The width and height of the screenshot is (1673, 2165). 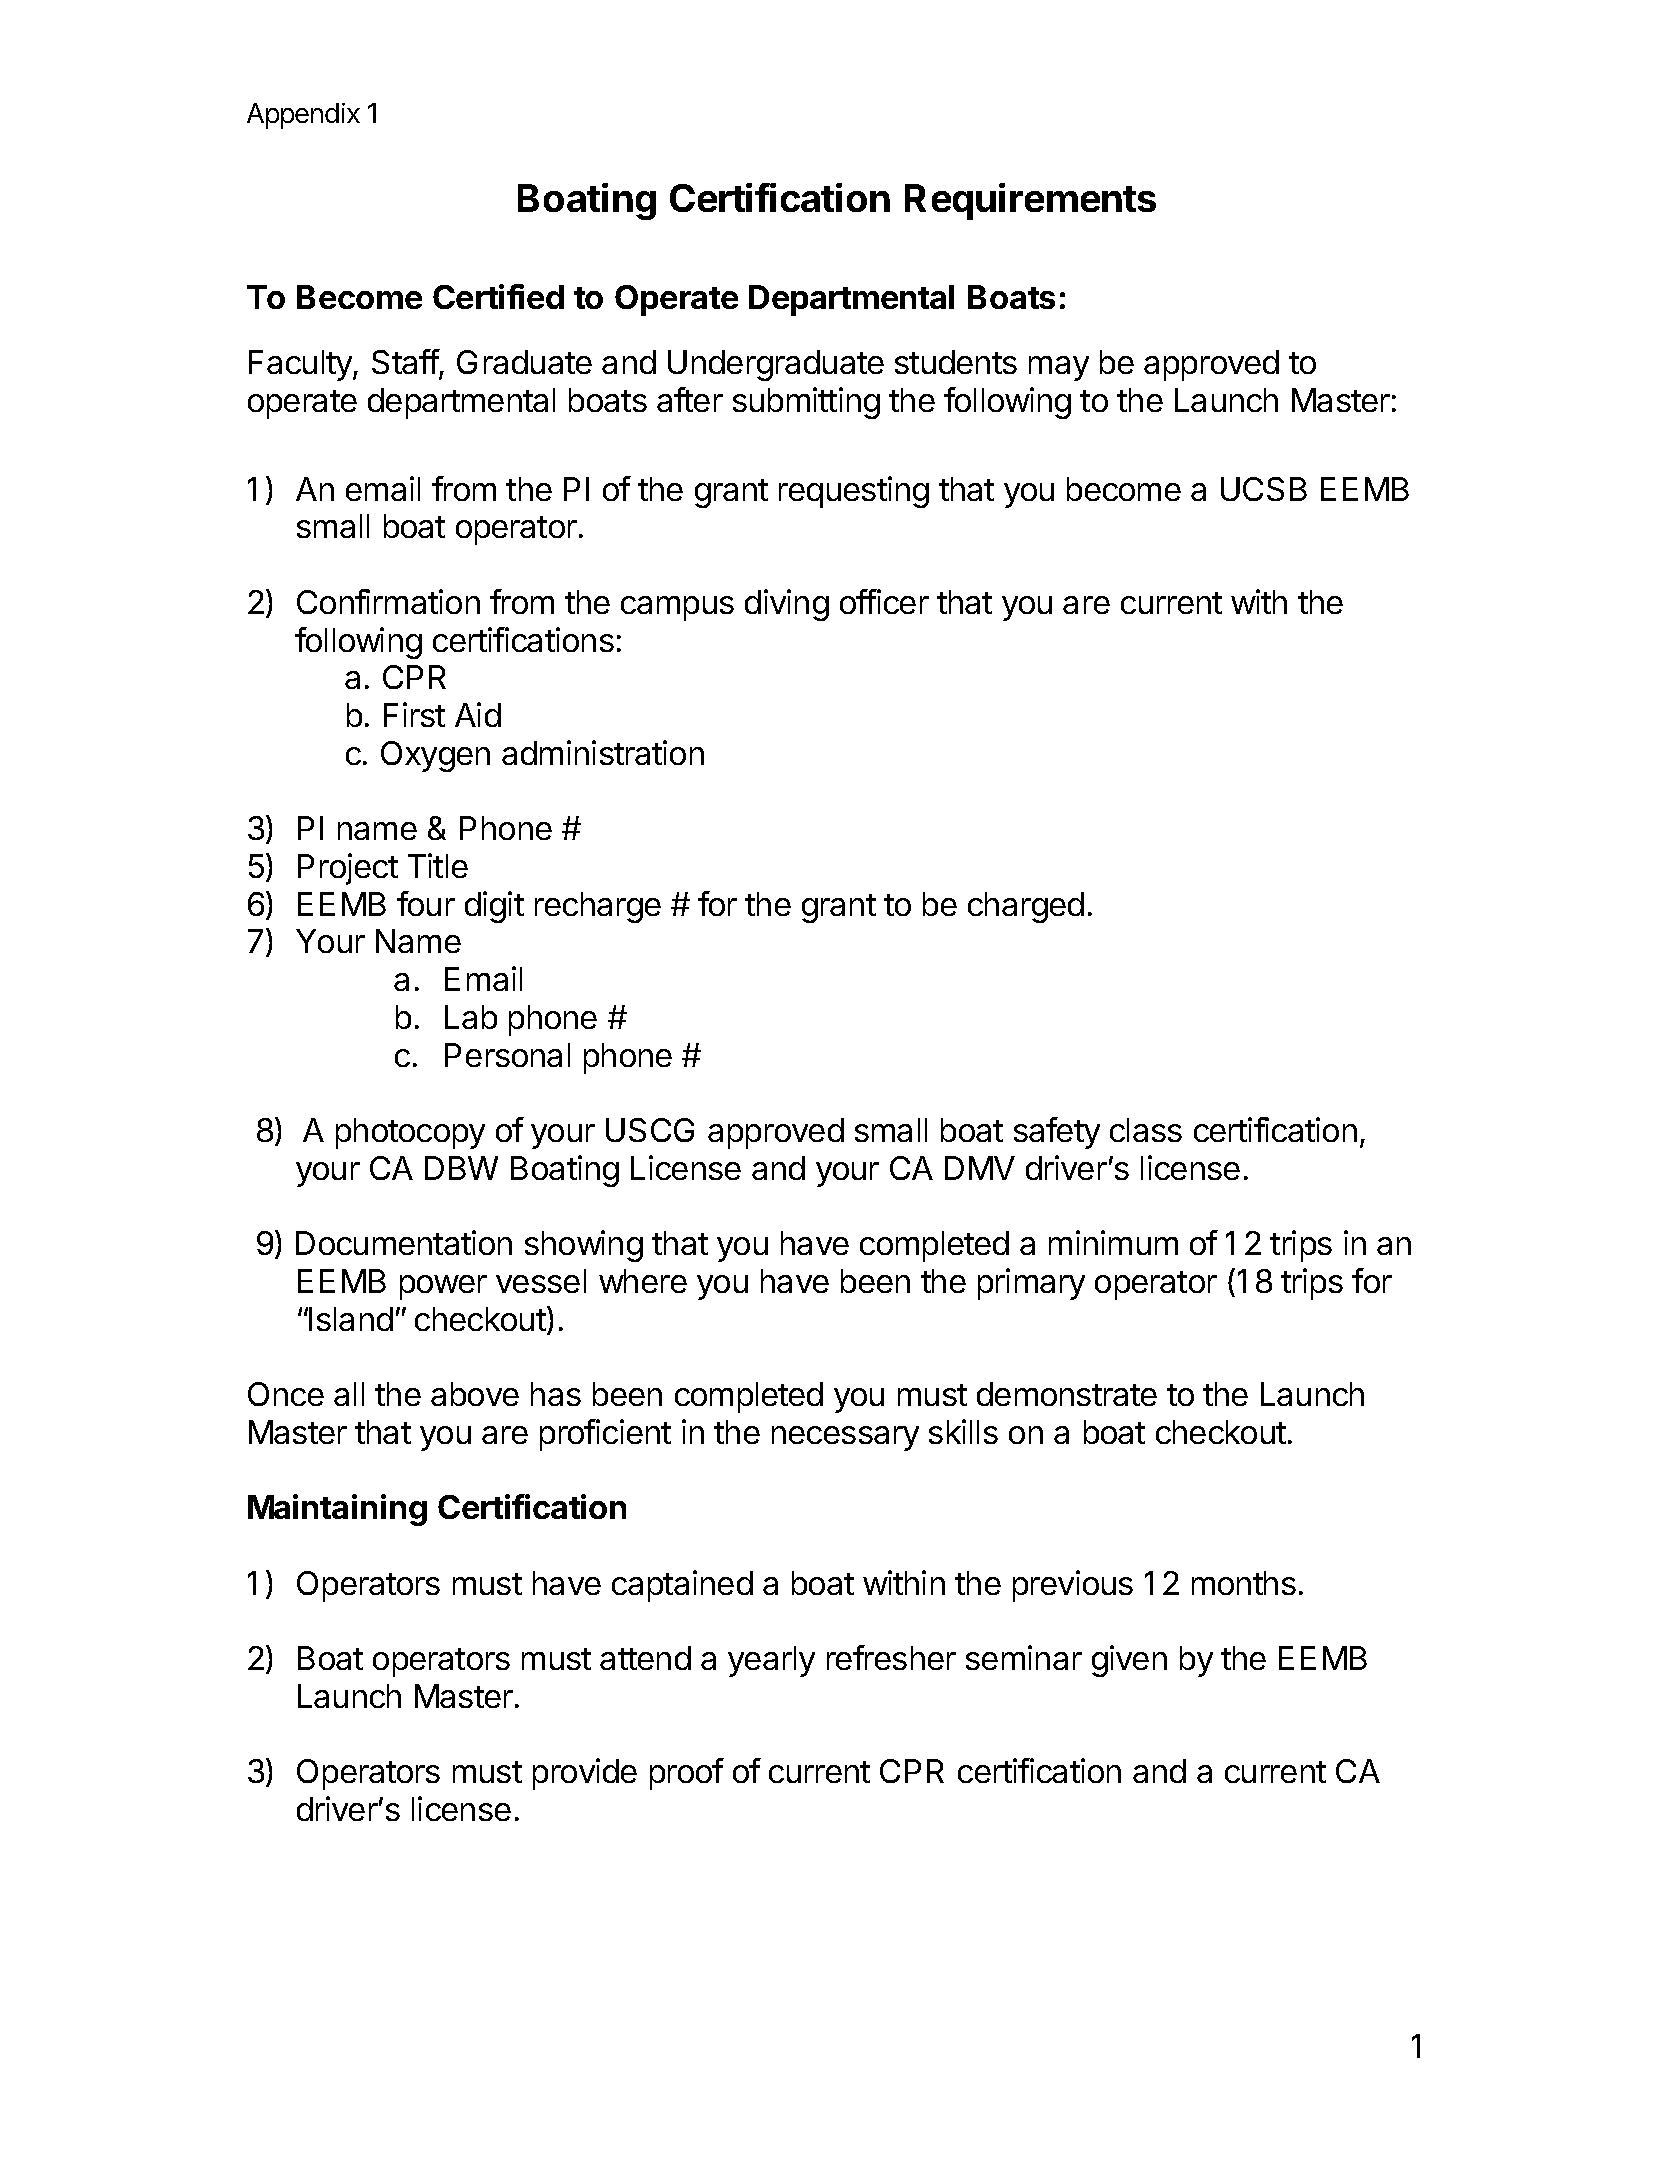 What do you see at coordinates (303, 116) in the screenshot?
I see `Appendix` at bounding box center [303, 116].
